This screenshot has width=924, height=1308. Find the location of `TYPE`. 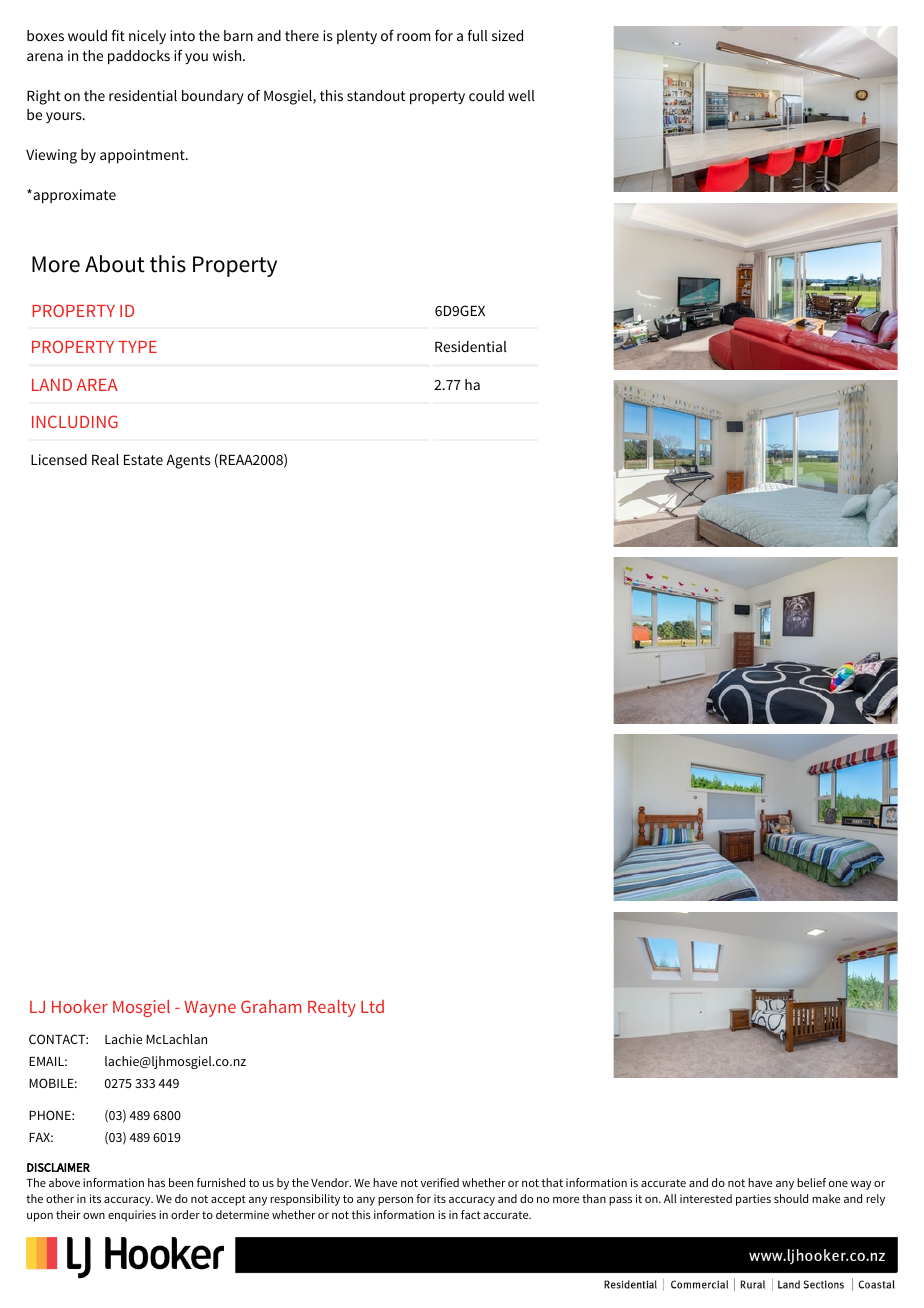

TYPE is located at coordinates (137, 347).
